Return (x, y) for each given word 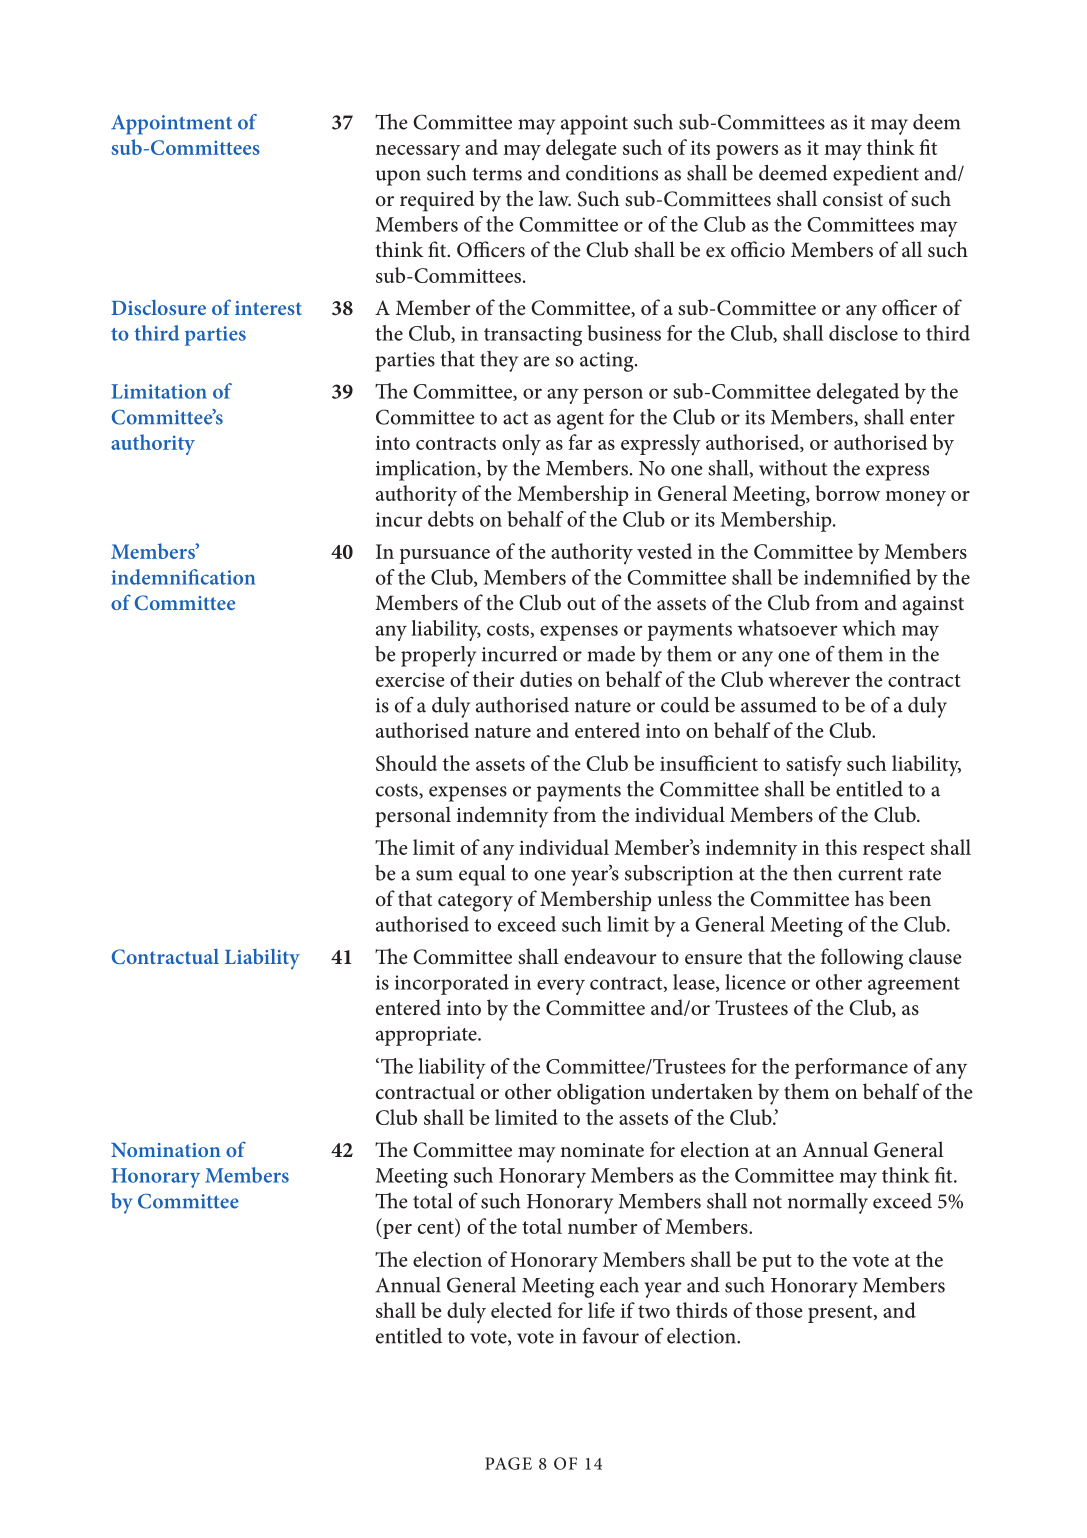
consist (853, 199)
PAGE (508, 1463)
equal (482, 875)
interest (268, 308)
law (555, 198)
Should (406, 763)
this (841, 847)
